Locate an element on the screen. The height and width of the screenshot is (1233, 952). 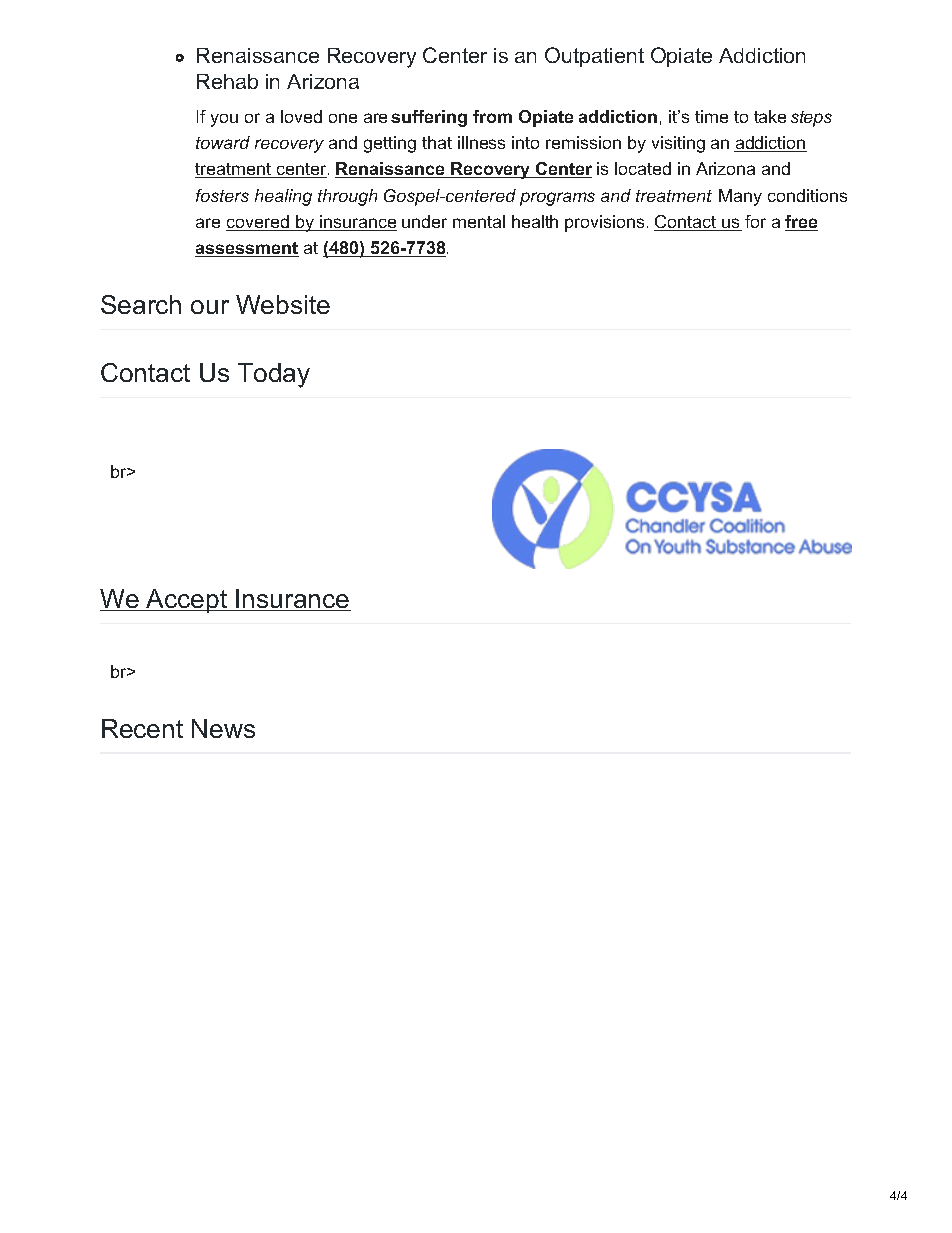
Recent is located at coordinates (142, 728).
